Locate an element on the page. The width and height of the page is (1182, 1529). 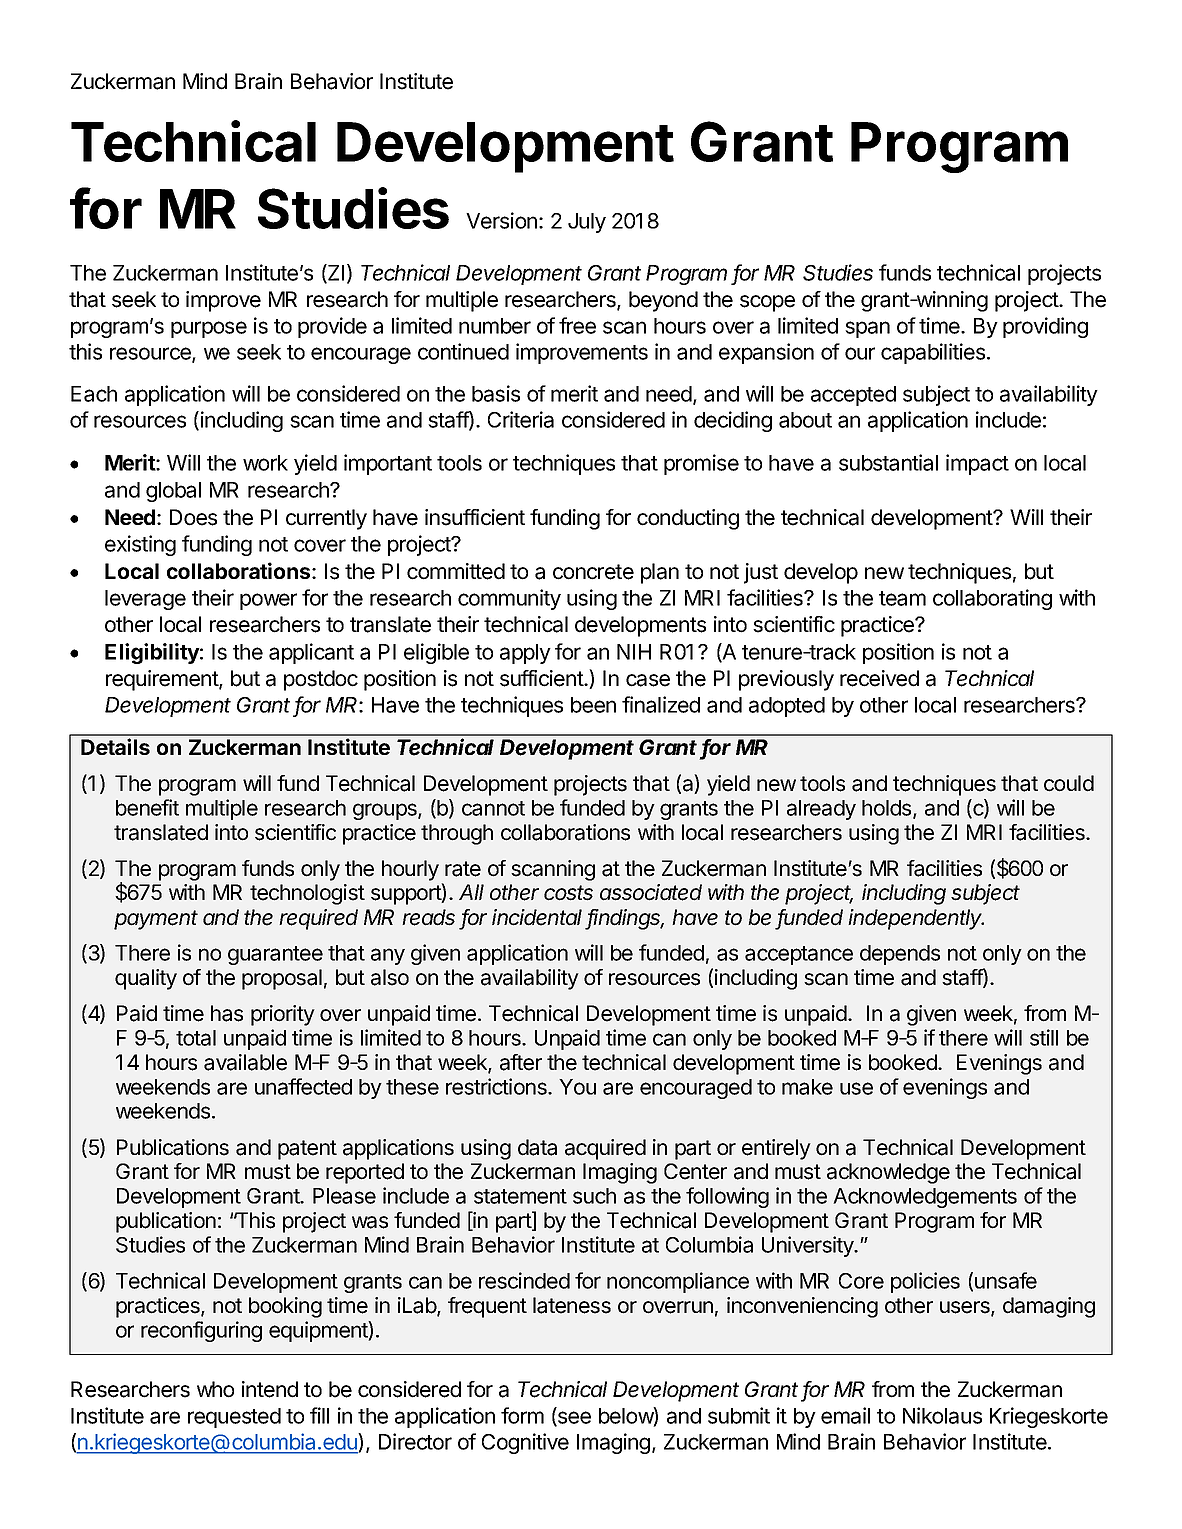
benefit is located at coordinates (147, 807).
